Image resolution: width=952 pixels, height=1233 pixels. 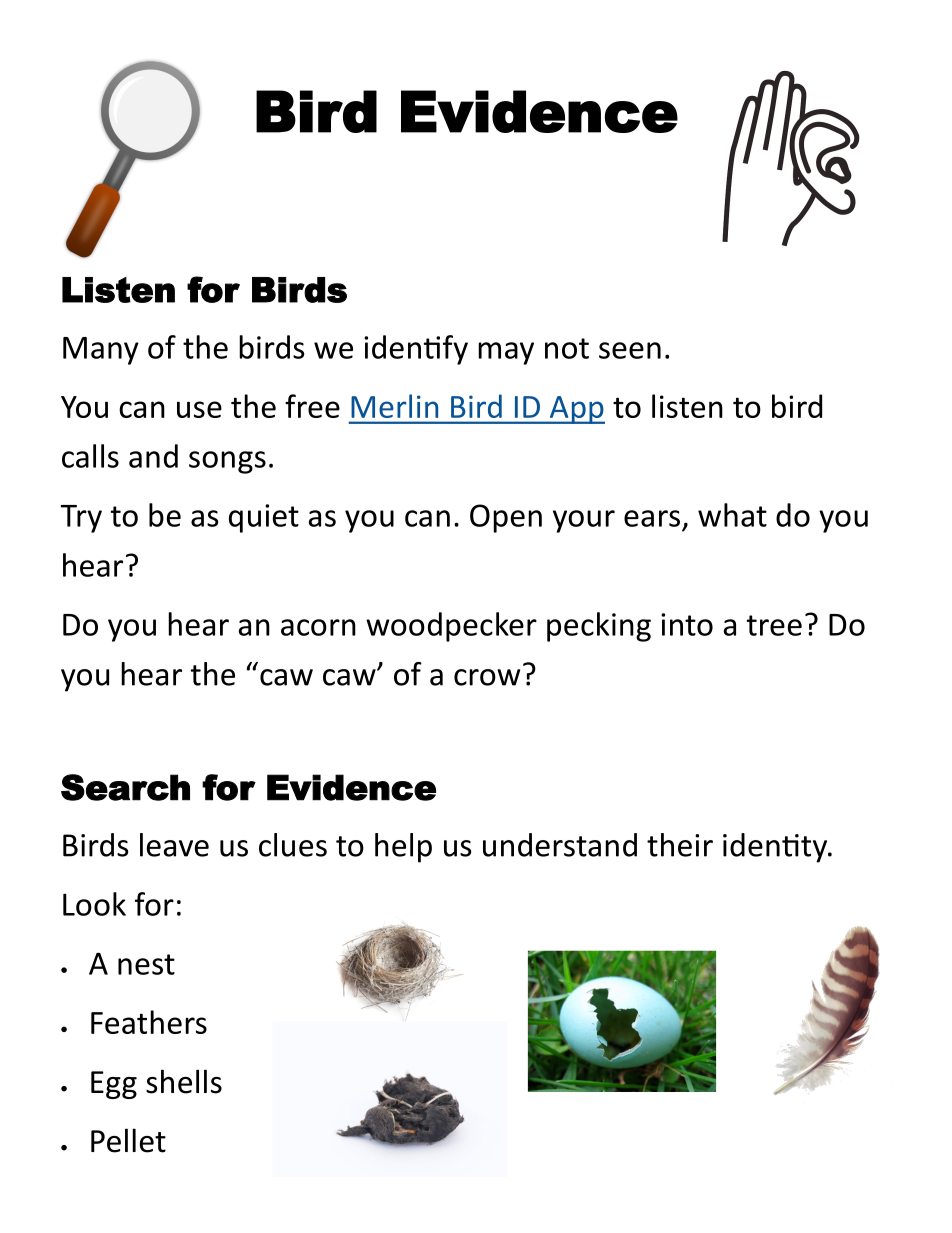 I want to click on Try, so click(x=81, y=519).
